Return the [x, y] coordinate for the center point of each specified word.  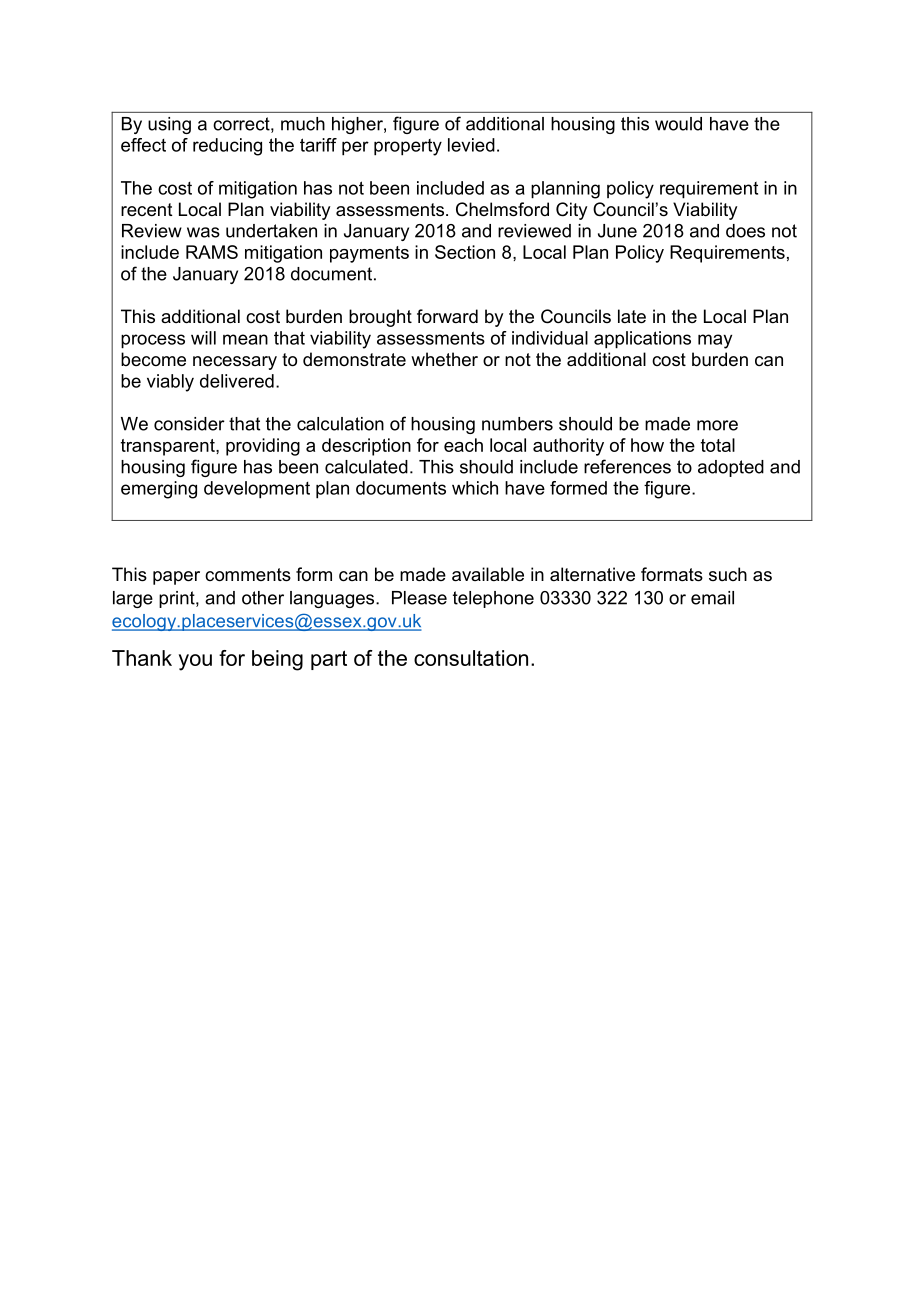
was [203, 232]
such [728, 574]
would [678, 124]
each [463, 445]
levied [471, 145]
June [617, 231]
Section [465, 252]
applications [642, 340]
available [488, 574]
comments [248, 575]
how [647, 445]
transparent [169, 447]
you [195, 662]
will [203, 338]
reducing [227, 147]
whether [444, 359]
